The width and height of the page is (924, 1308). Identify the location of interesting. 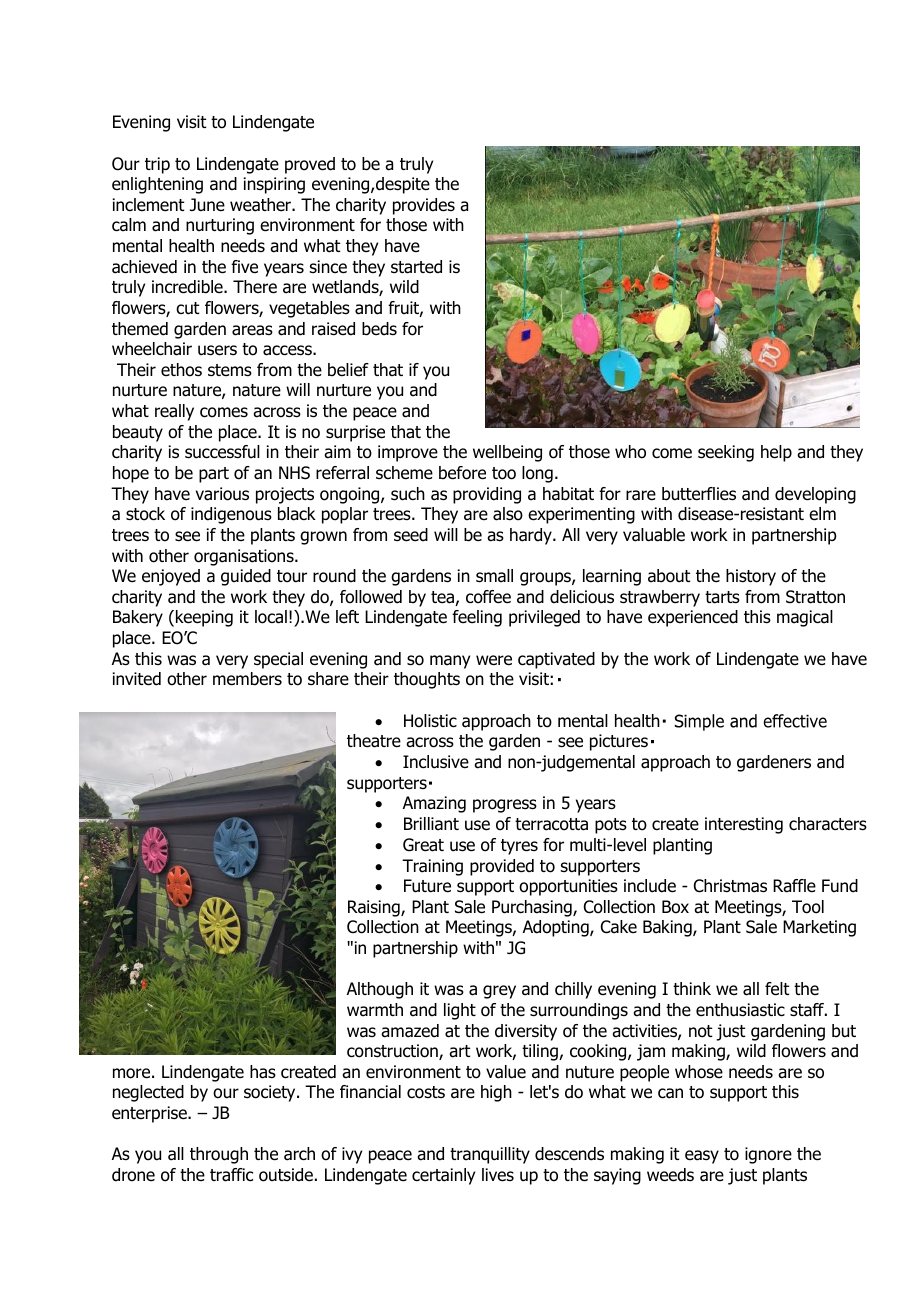
(744, 825).
